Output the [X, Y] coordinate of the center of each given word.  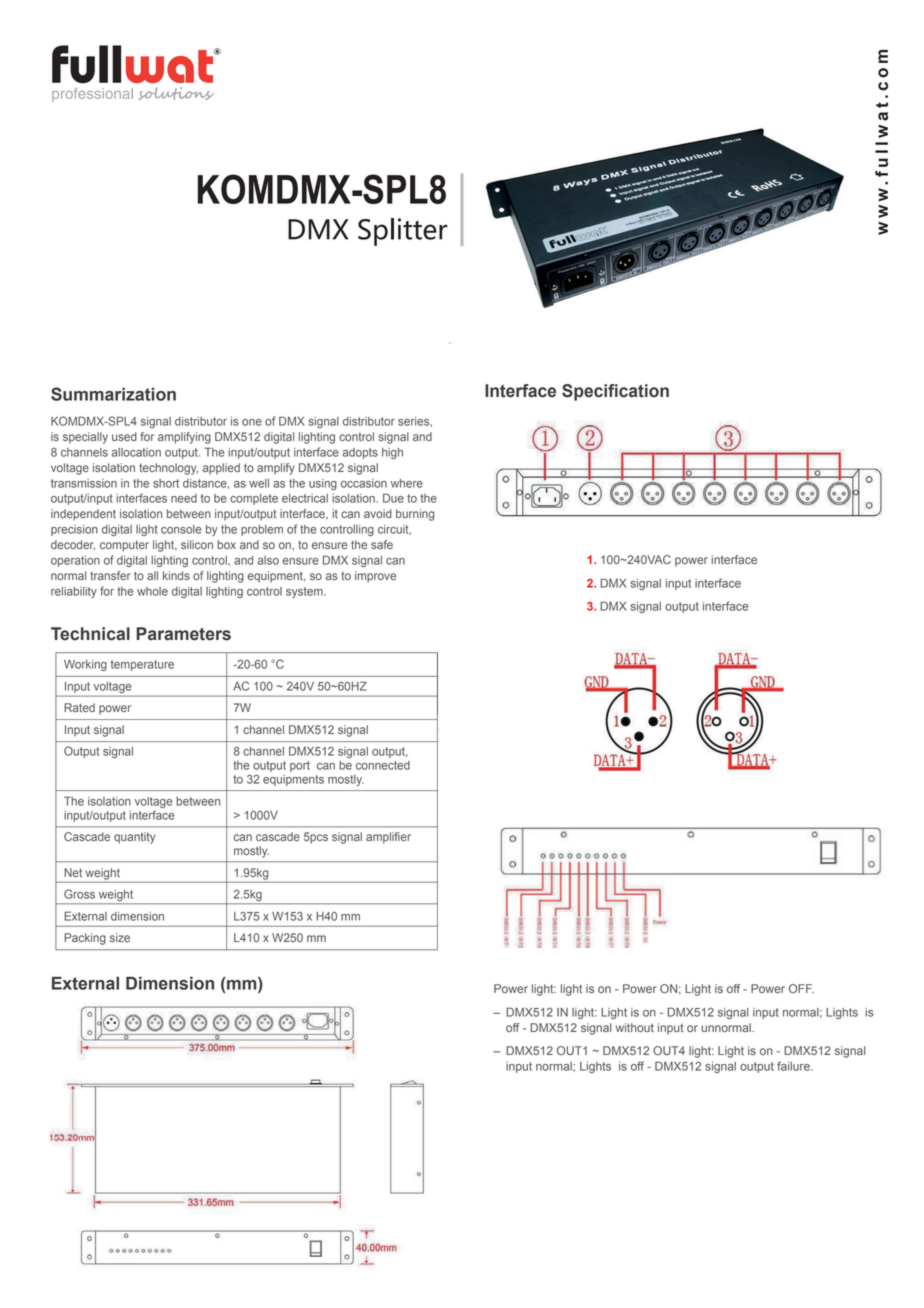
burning [415, 515]
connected [383, 765]
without [634, 1027]
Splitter [403, 232]
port [300, 766]
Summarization [113, 394]
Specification [615, 392]
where [407, 483]
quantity [135, 838]
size [120, 937]
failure [794, 1066]
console [181, 529]
